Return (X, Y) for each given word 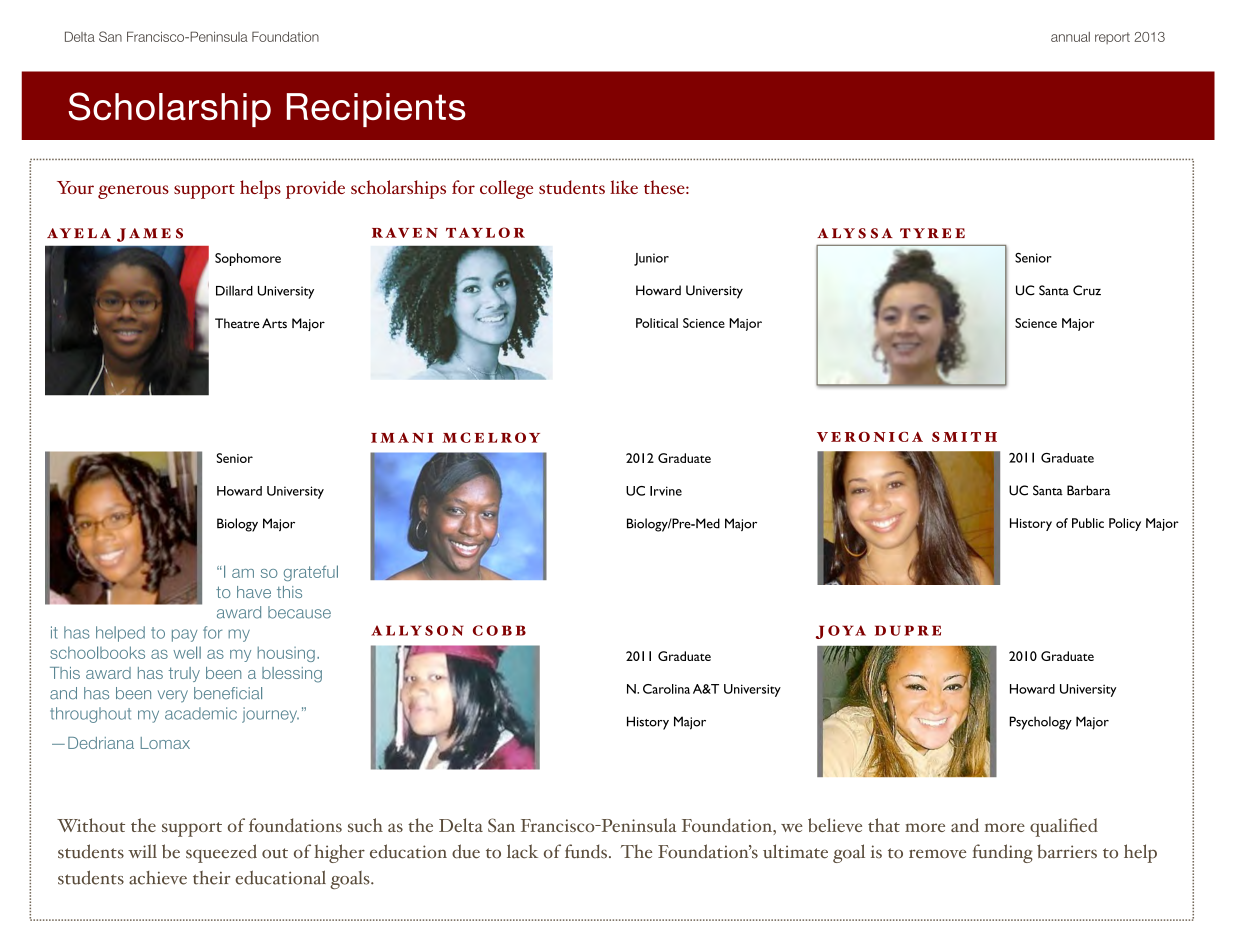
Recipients (376, 110)
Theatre (237, 323)
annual (1070, 37)
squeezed (221, 853)
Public (1088, 523)
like (624, 187)
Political (657, 323)
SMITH (964, 437)
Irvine (666, 491)
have (254, 592)
